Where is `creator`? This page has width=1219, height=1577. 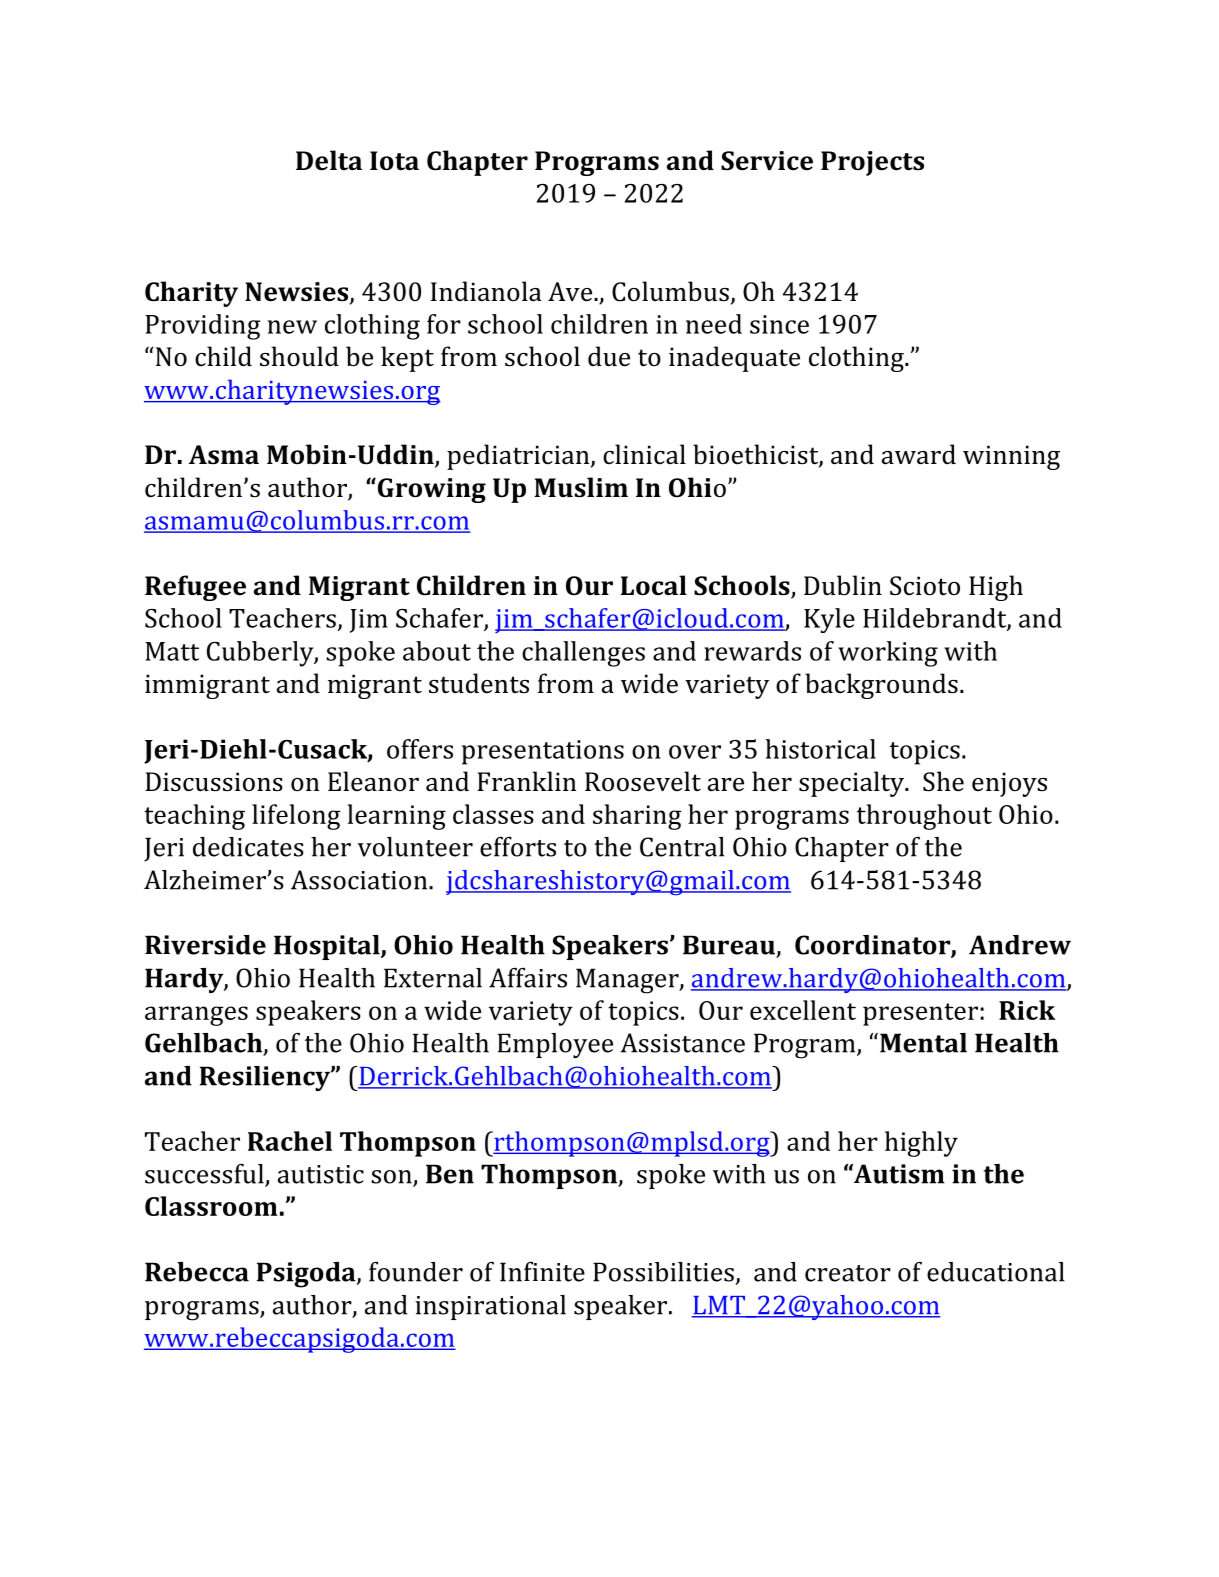 creator is located at coordinates (848, 1273).
